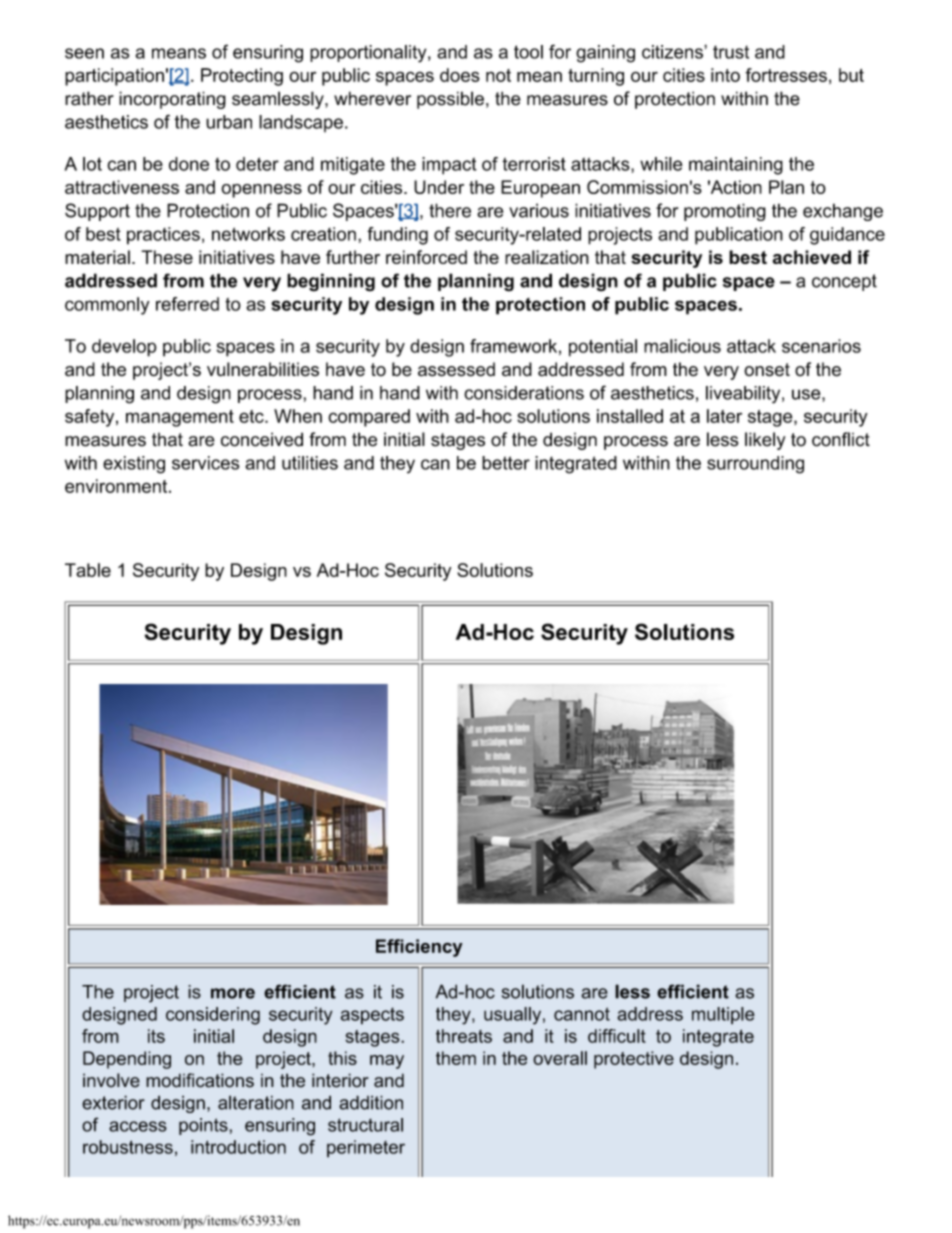 This screenshot has height=1233, width=952. I want to click on Efficiency, so click(419, 948).
